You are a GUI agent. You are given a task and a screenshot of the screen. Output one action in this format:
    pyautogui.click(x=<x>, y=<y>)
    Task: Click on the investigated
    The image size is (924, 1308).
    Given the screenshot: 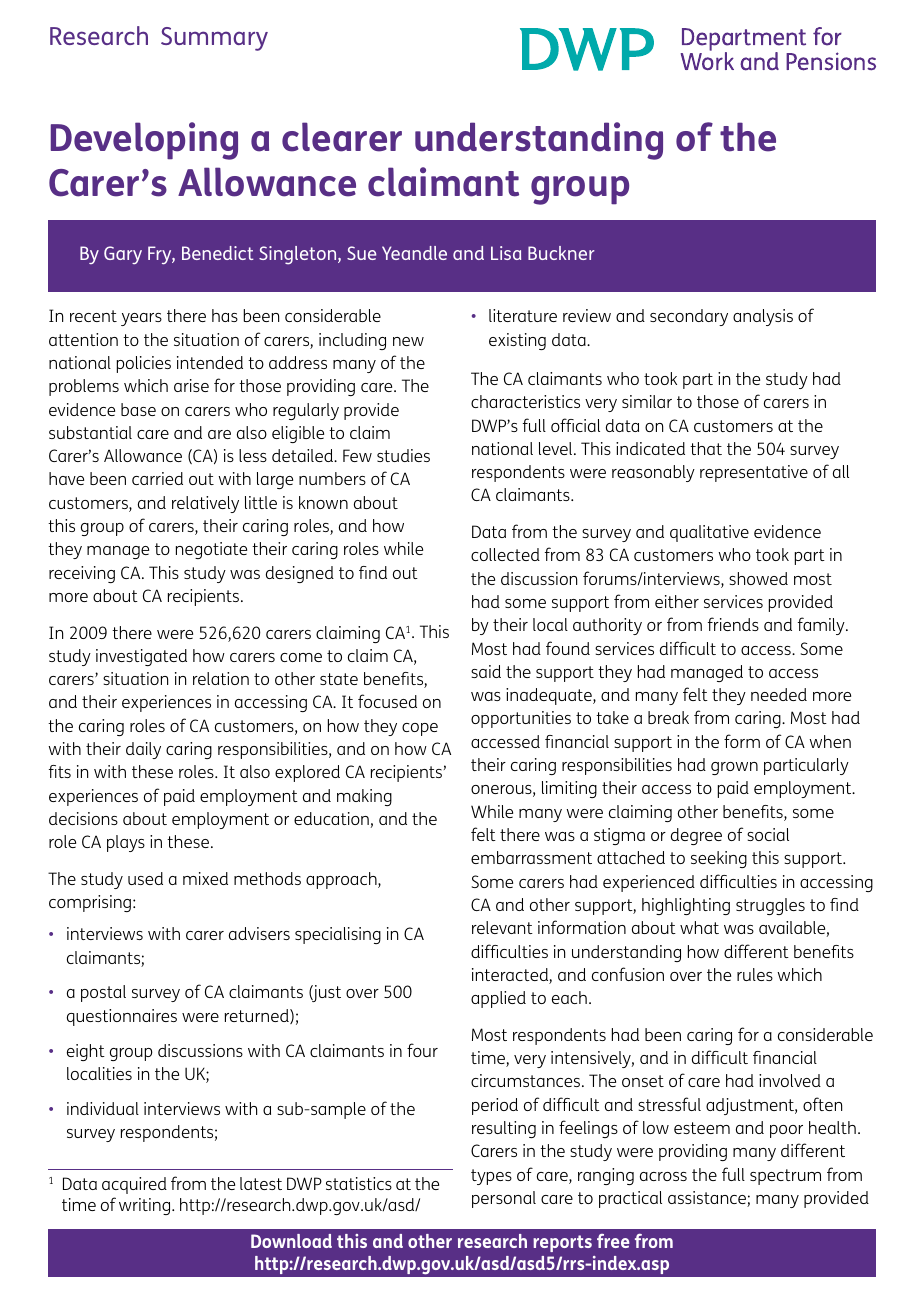 What is the action you would take?
    pyautogui.click(x=141, y=657)
